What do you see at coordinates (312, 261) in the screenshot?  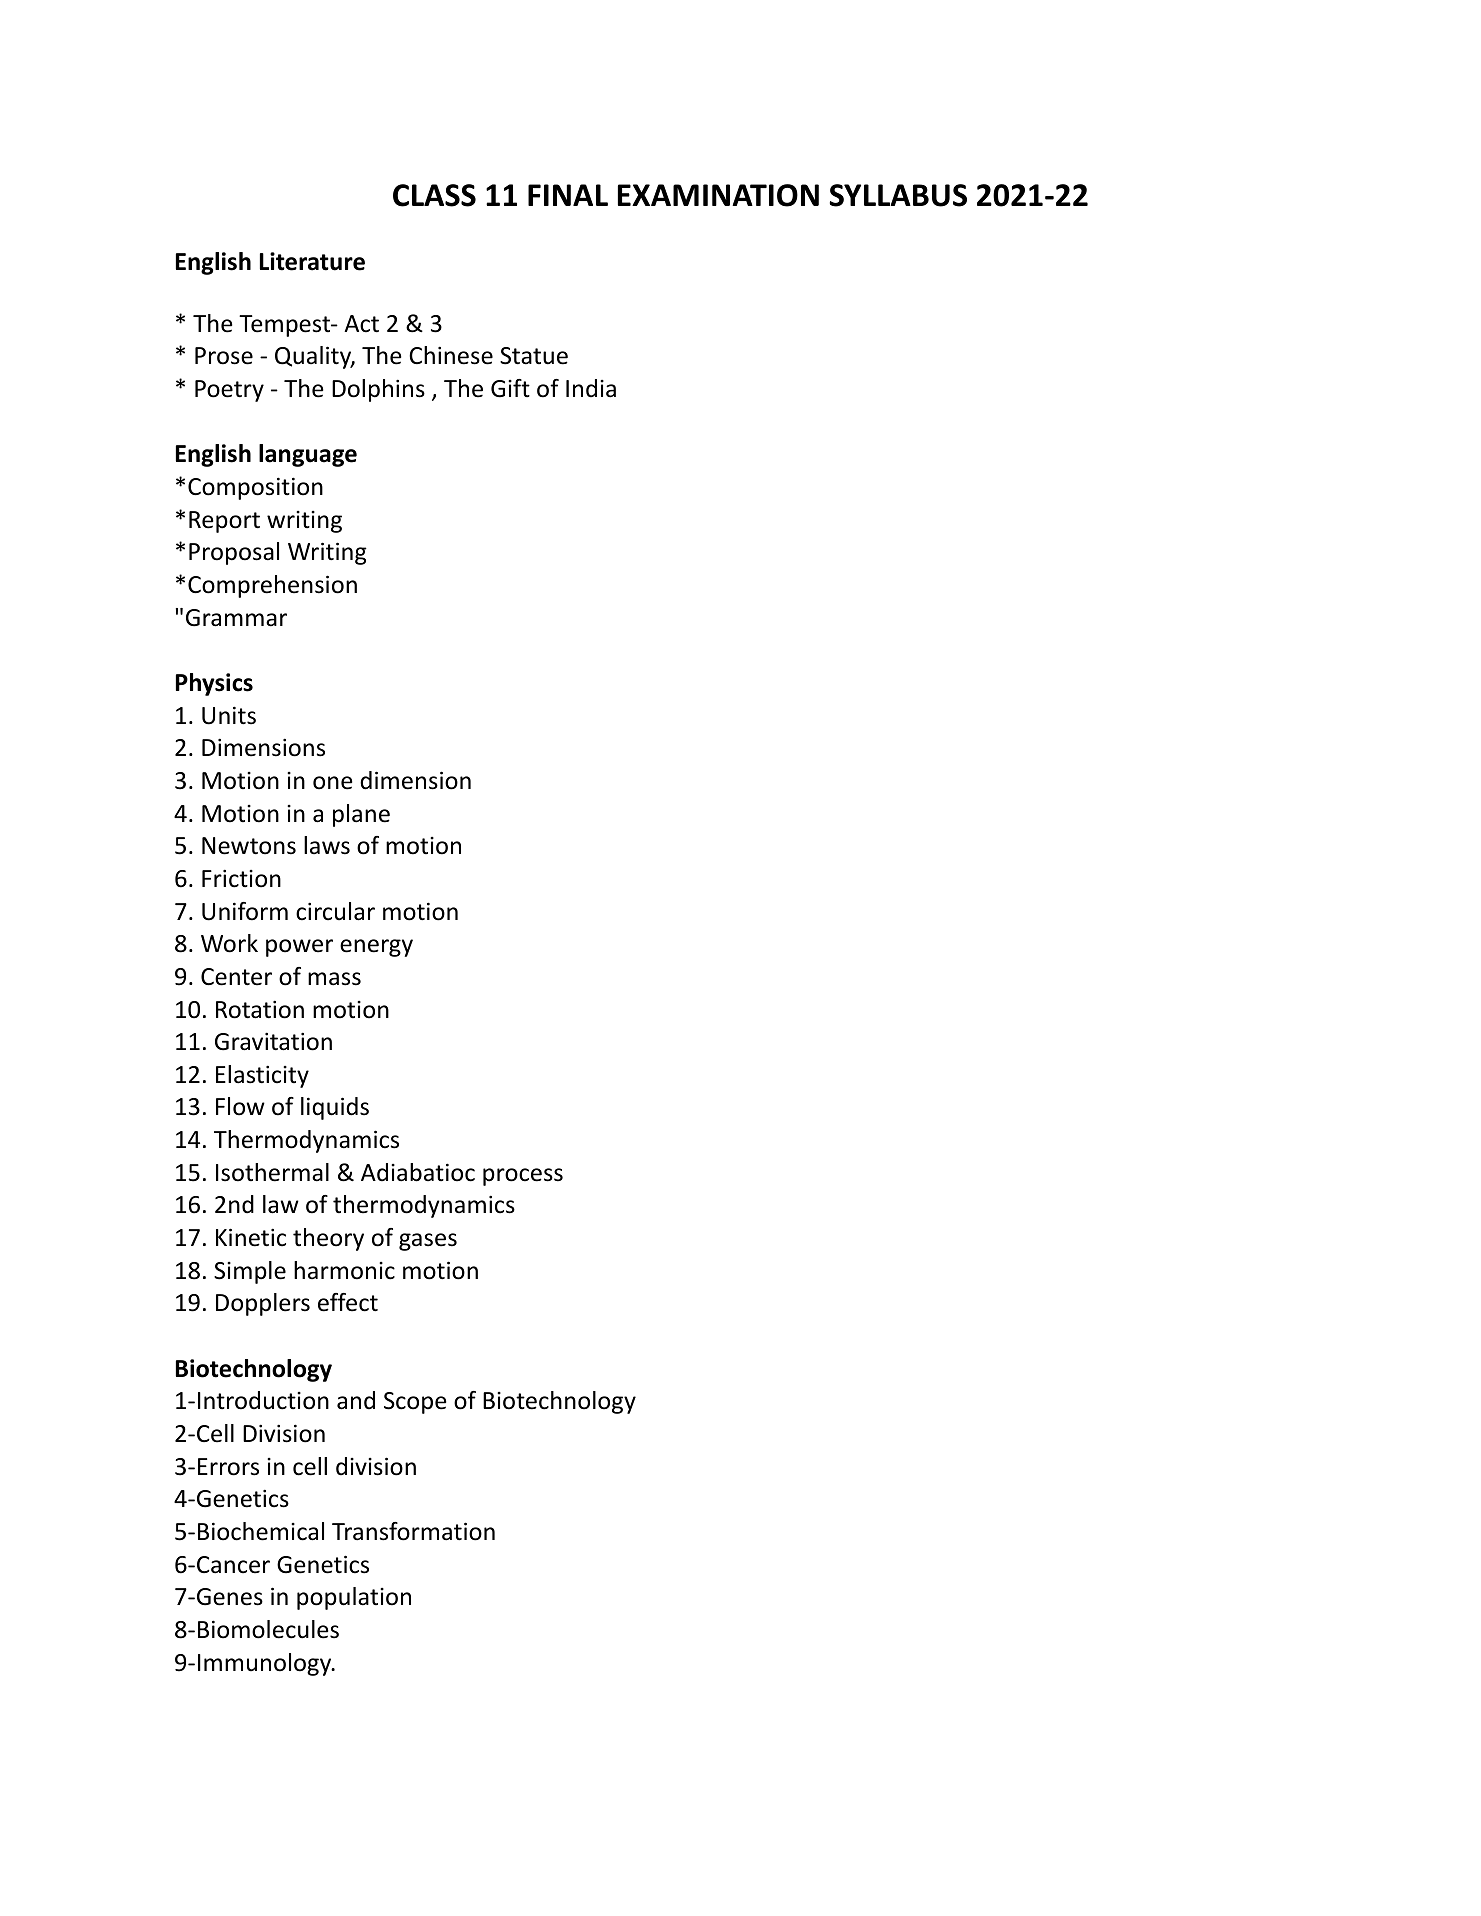 I see `Literature` at bounding box center [312, 261].
